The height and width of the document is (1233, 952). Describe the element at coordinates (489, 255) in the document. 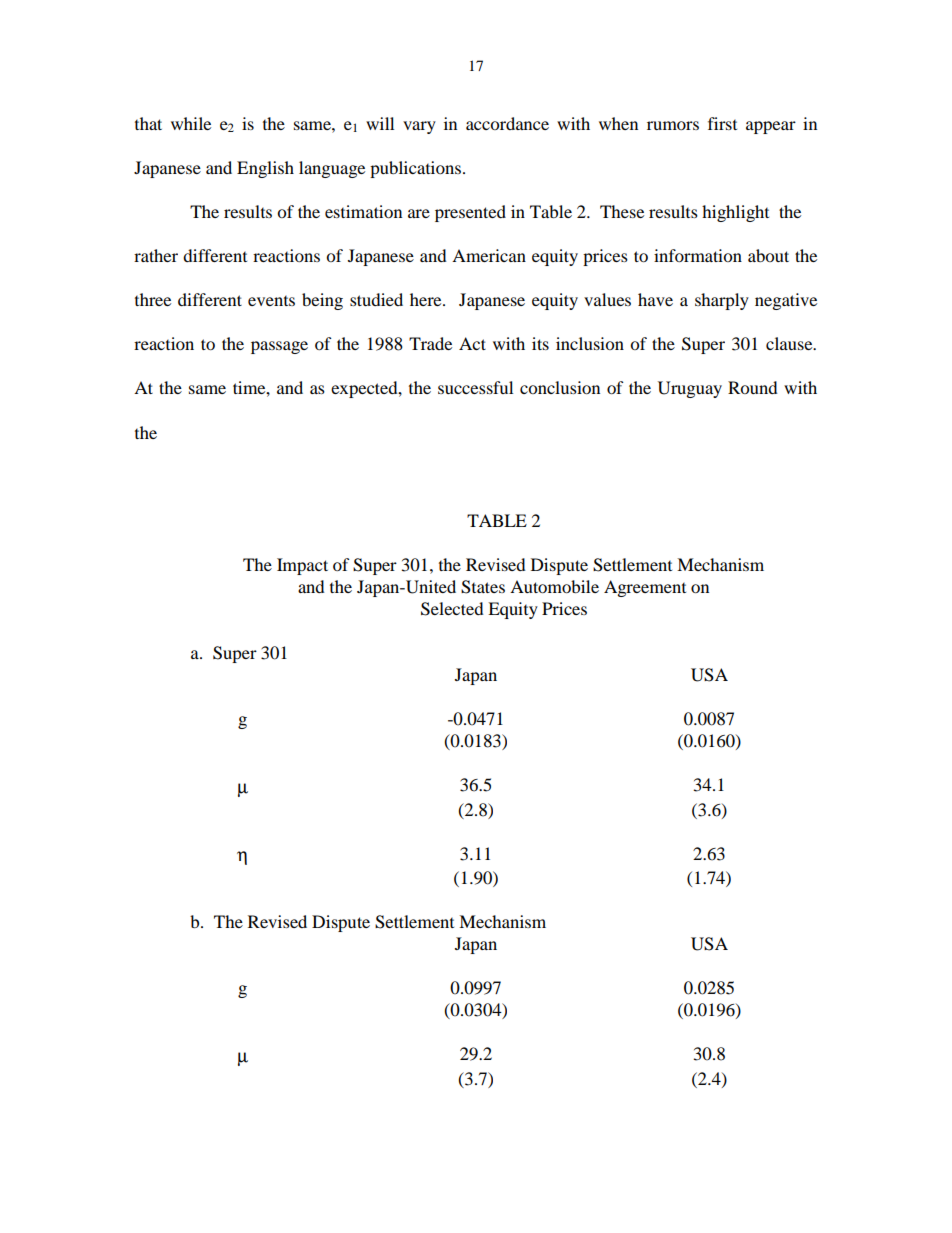

I see `American` at that location.
